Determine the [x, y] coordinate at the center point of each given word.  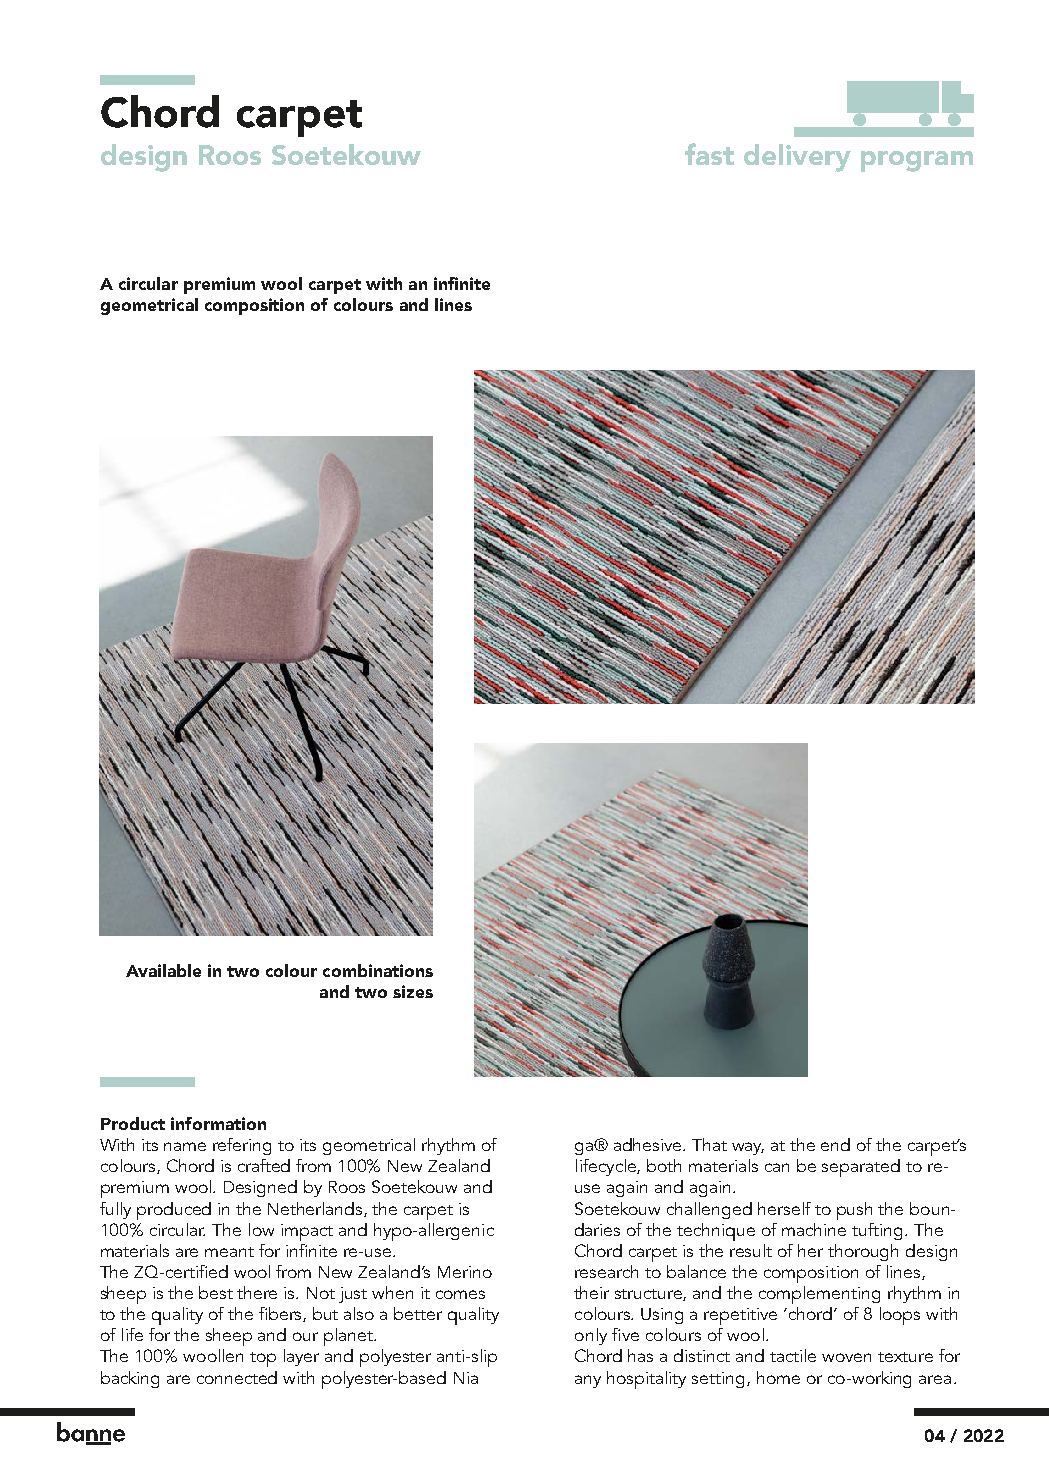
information [218, 1123]
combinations [378, 970]
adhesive [649, 1144]
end [835, 1144]
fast [709, 154]
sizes [413, 991]
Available [163, 970]
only [591, 1336]
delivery [797, 158]
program [917, 161]
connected [237, 1377]
